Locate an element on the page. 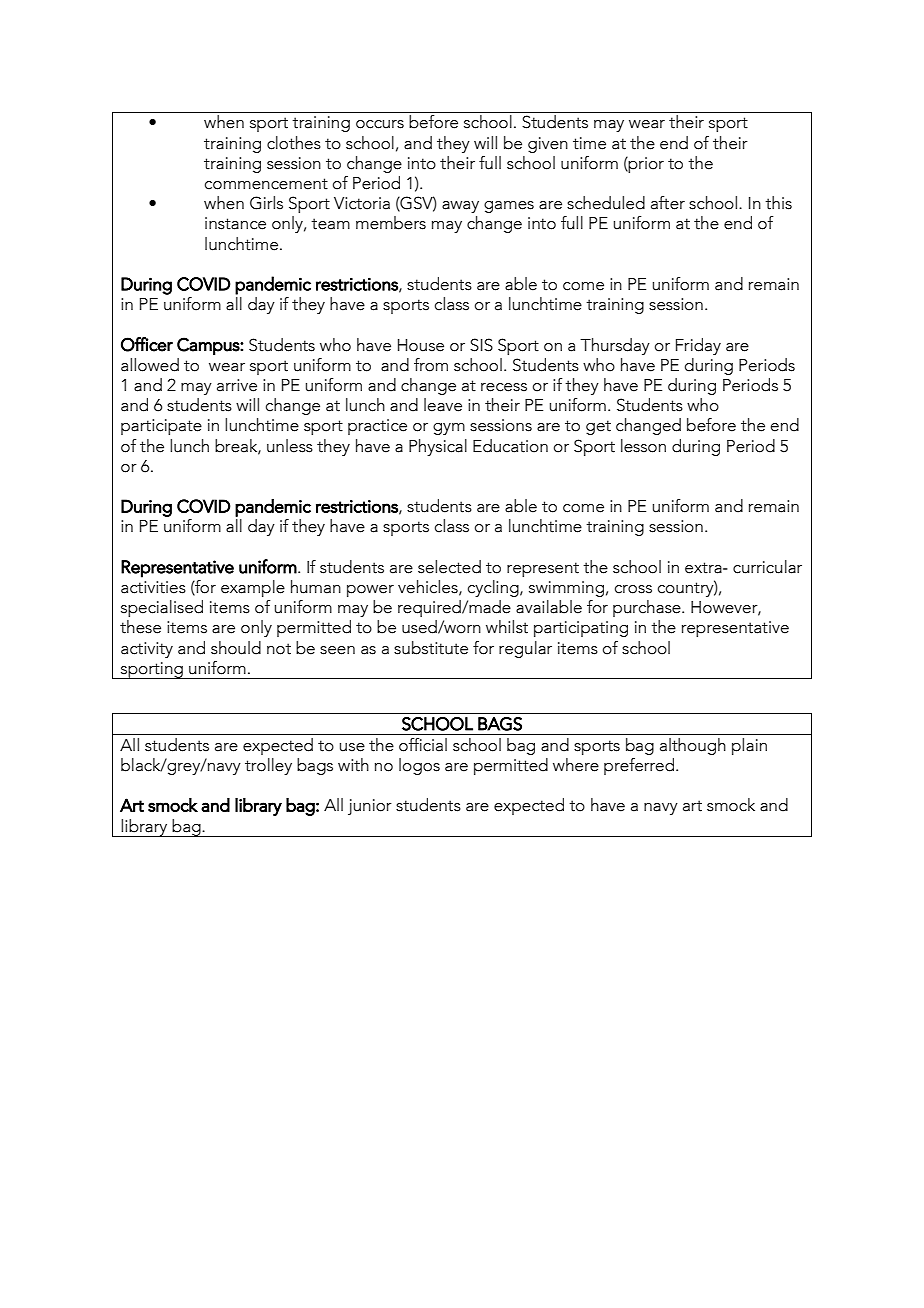  purchase is located at coordinates (648, 608).
